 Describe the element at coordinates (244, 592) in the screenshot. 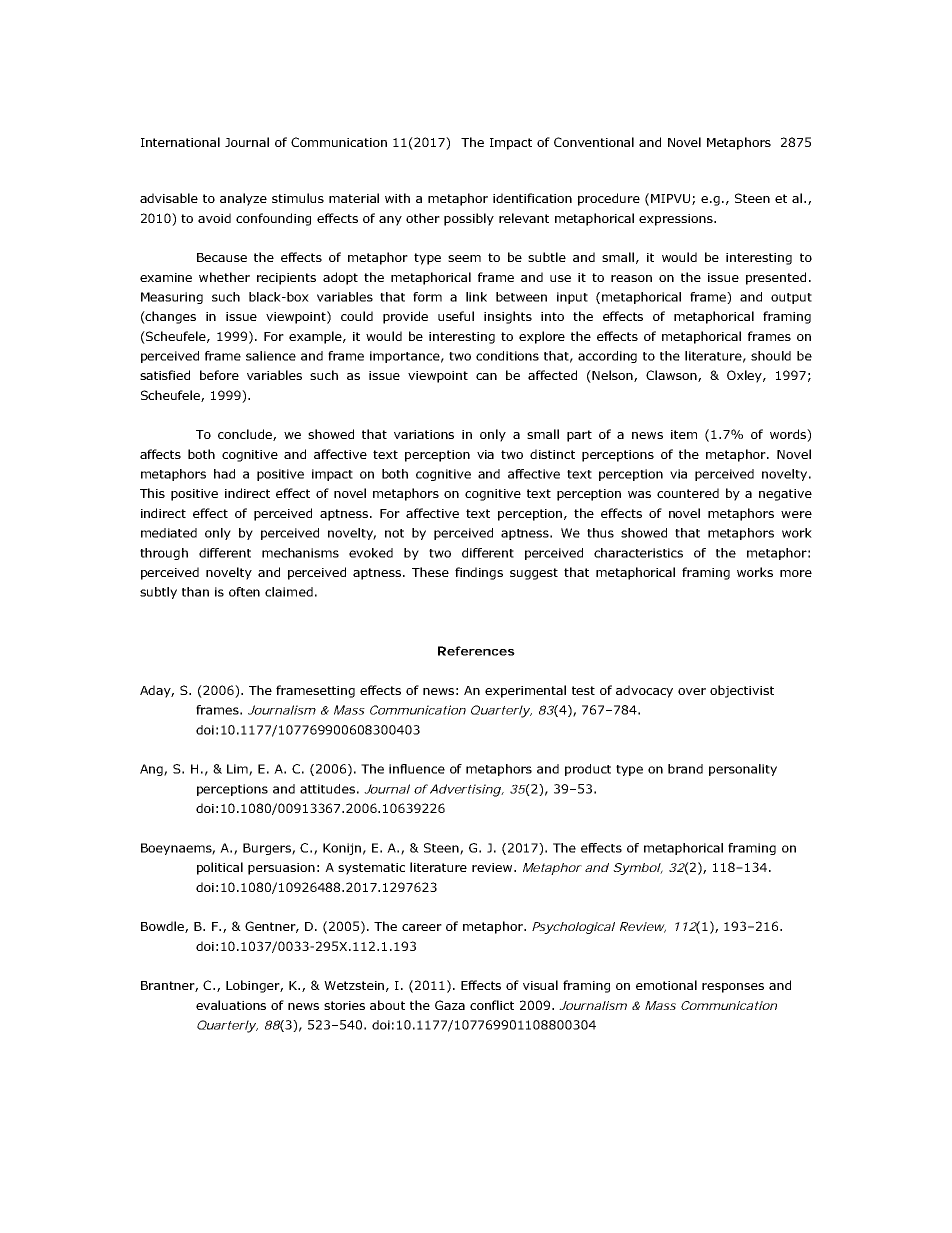

I see `often` at that location.
